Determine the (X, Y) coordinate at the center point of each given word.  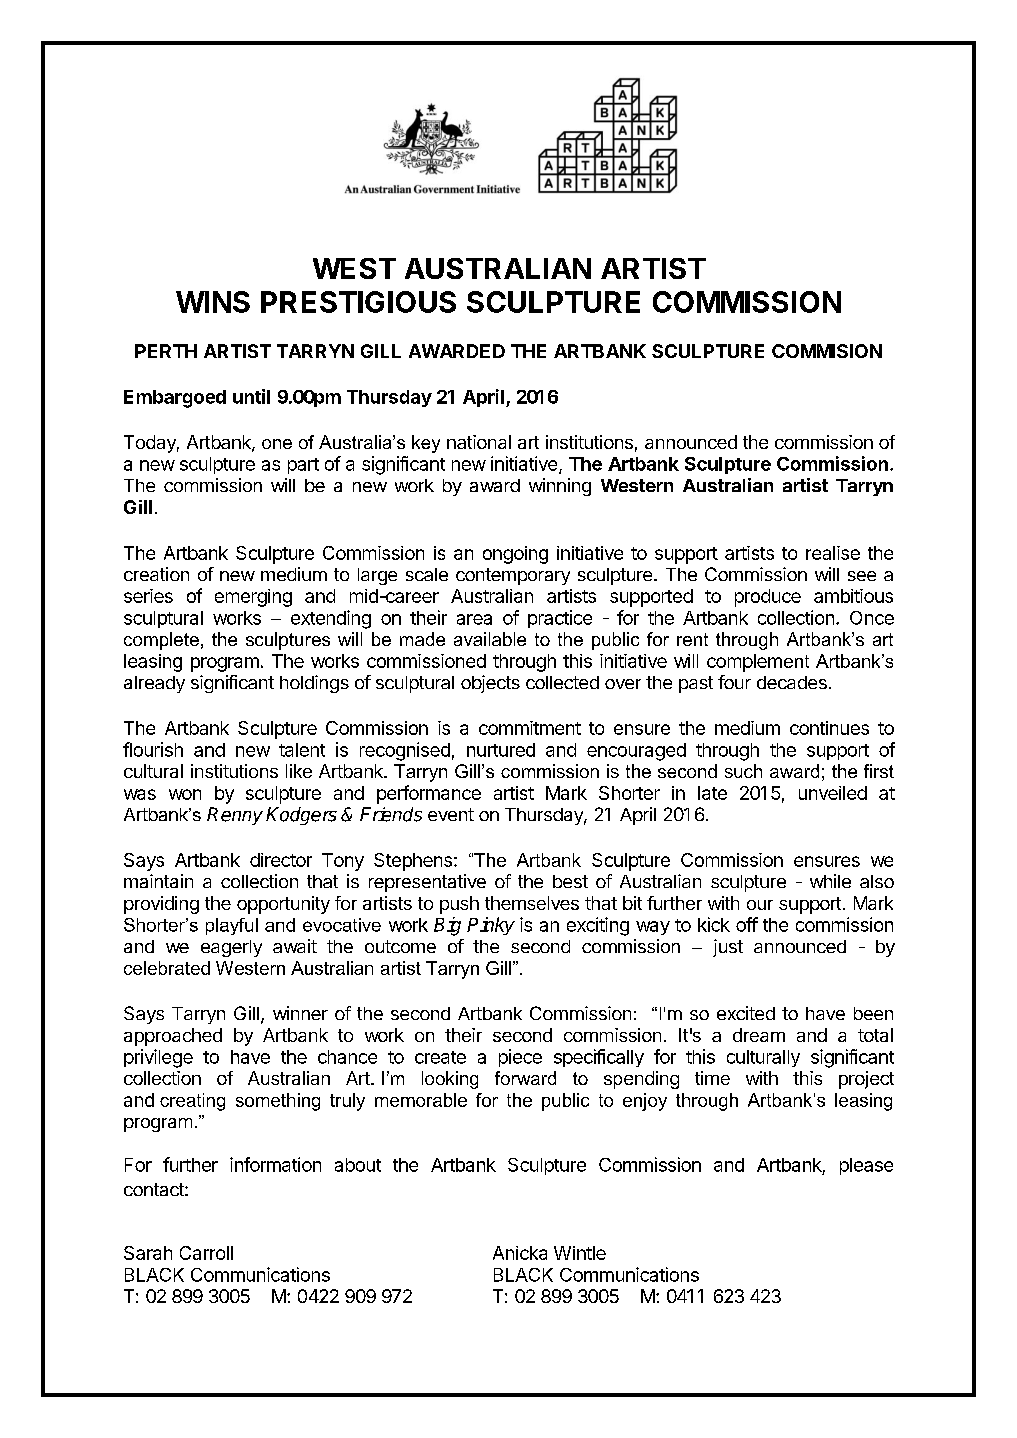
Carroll (206, 1253)
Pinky (491, 926)
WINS (213, 302)
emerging (253, 598)
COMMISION (827, 351)
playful (232, 926)
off (747, 924)
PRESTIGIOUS (358, 302)
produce (768, 598)
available (490, 639)
